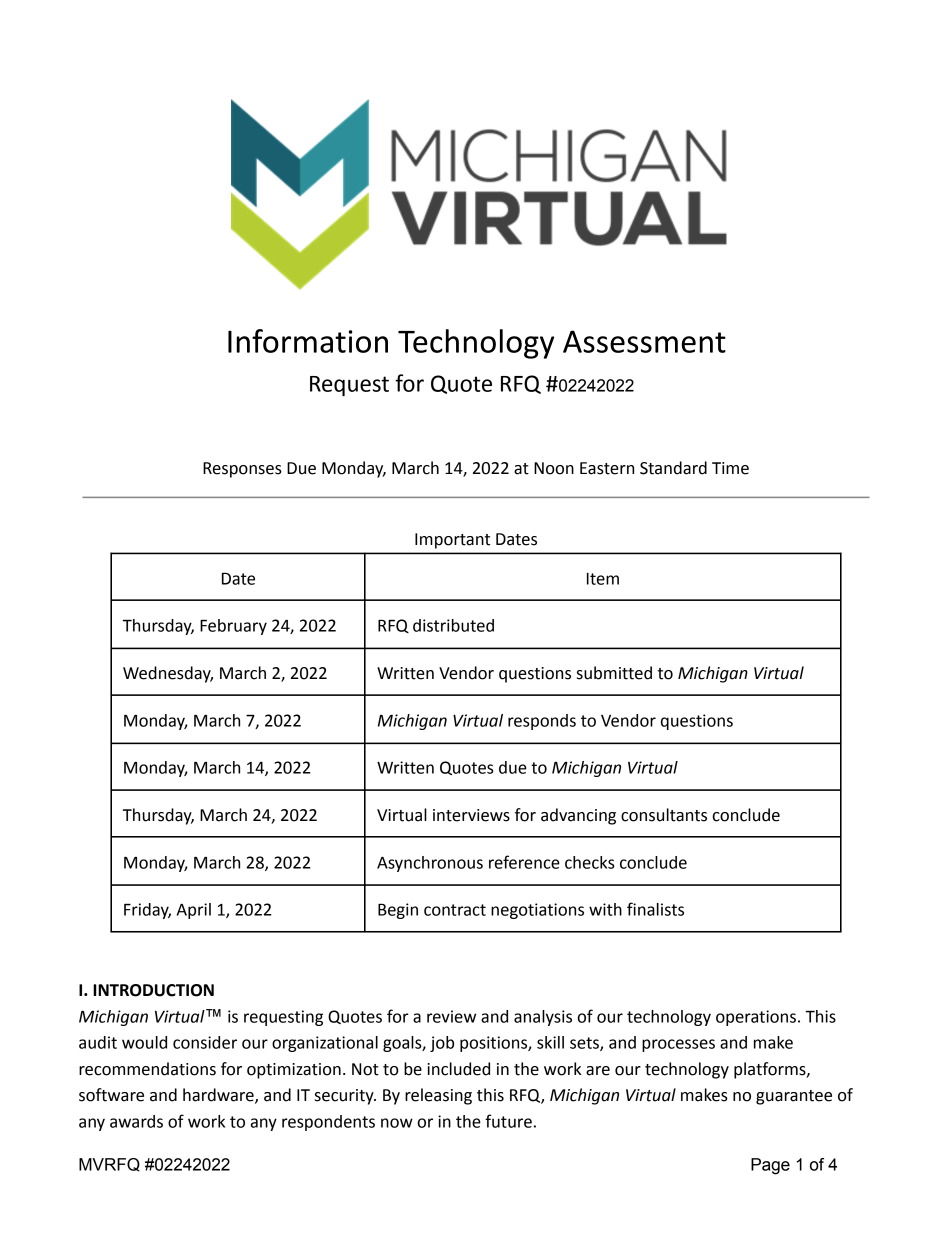 The image size is (952, 1233). I want to click on interviews, so click(471, 815).
